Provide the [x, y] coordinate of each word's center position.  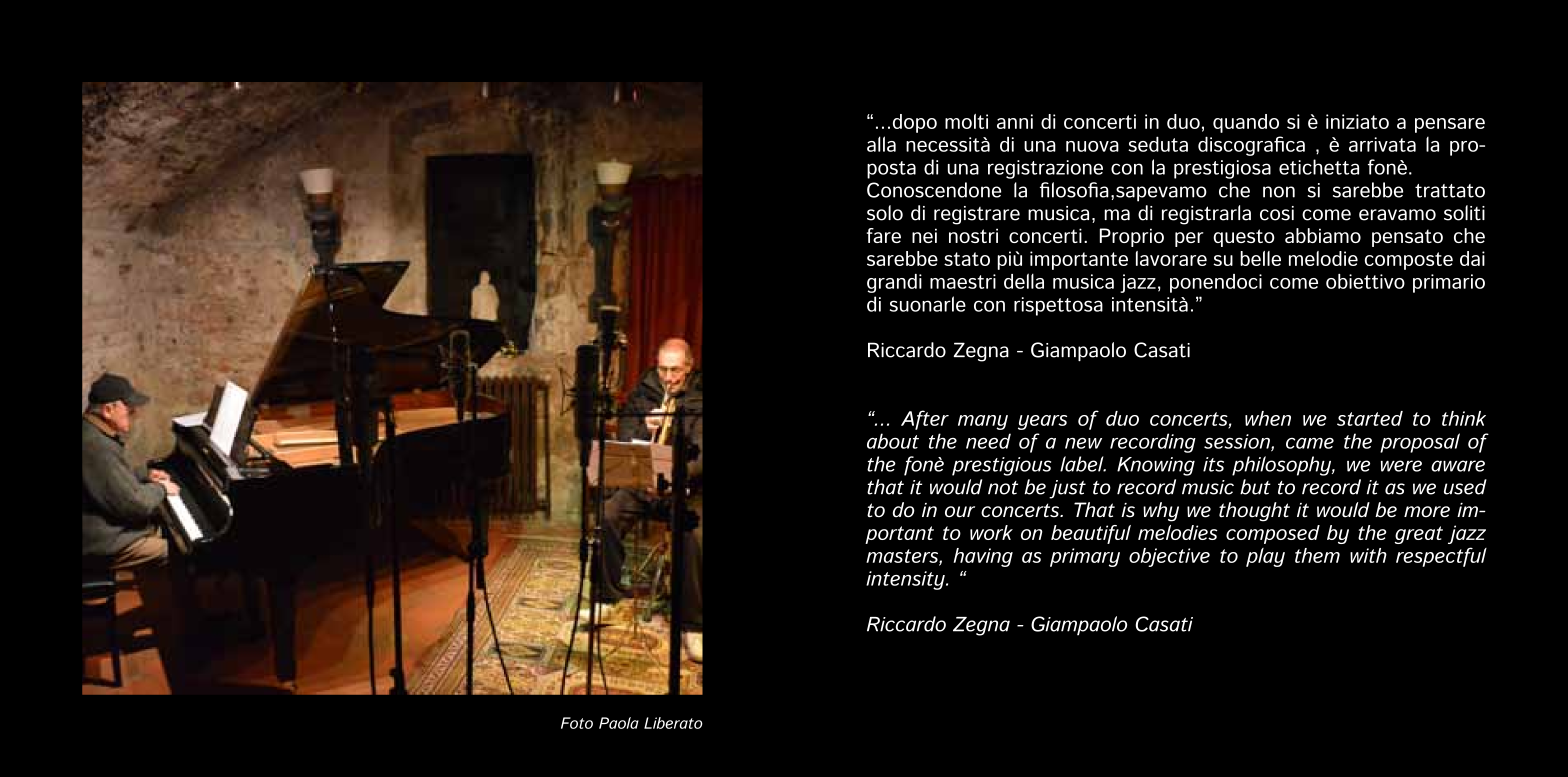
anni [1015, 121]
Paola [619, 723]
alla [881, 144]
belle [1260, 258]
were [1401, 466]
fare [884, 235]
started [1370, 418]
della [1024, 281]
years [1042, 422]
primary [1085, 557]
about [893, 441]
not [1003, 488]
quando [1246, 123]
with [1368, 555]
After [925, 420]
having [983, 557]
